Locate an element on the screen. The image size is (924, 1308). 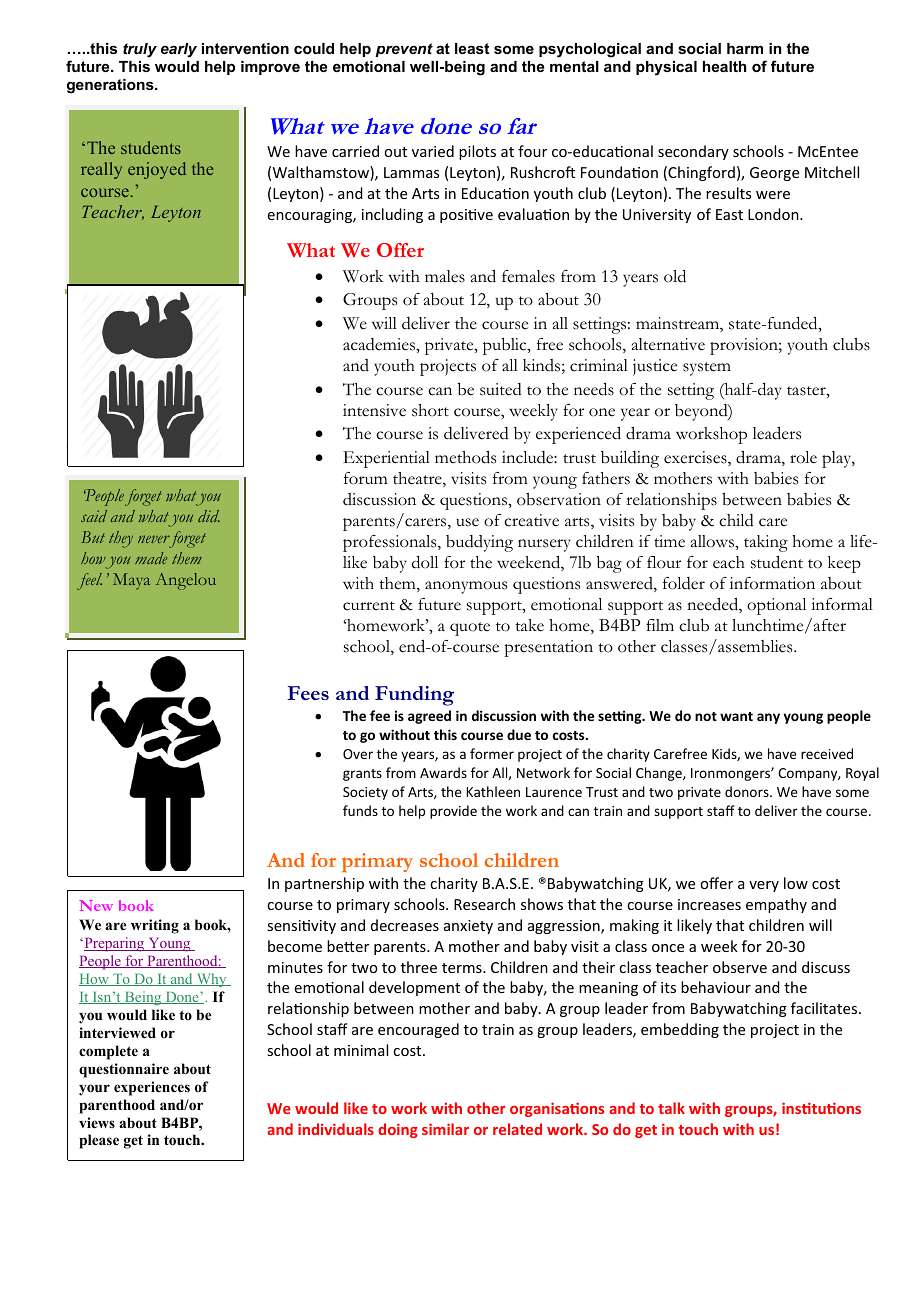
similar is located at coordinates (445, 1129).
